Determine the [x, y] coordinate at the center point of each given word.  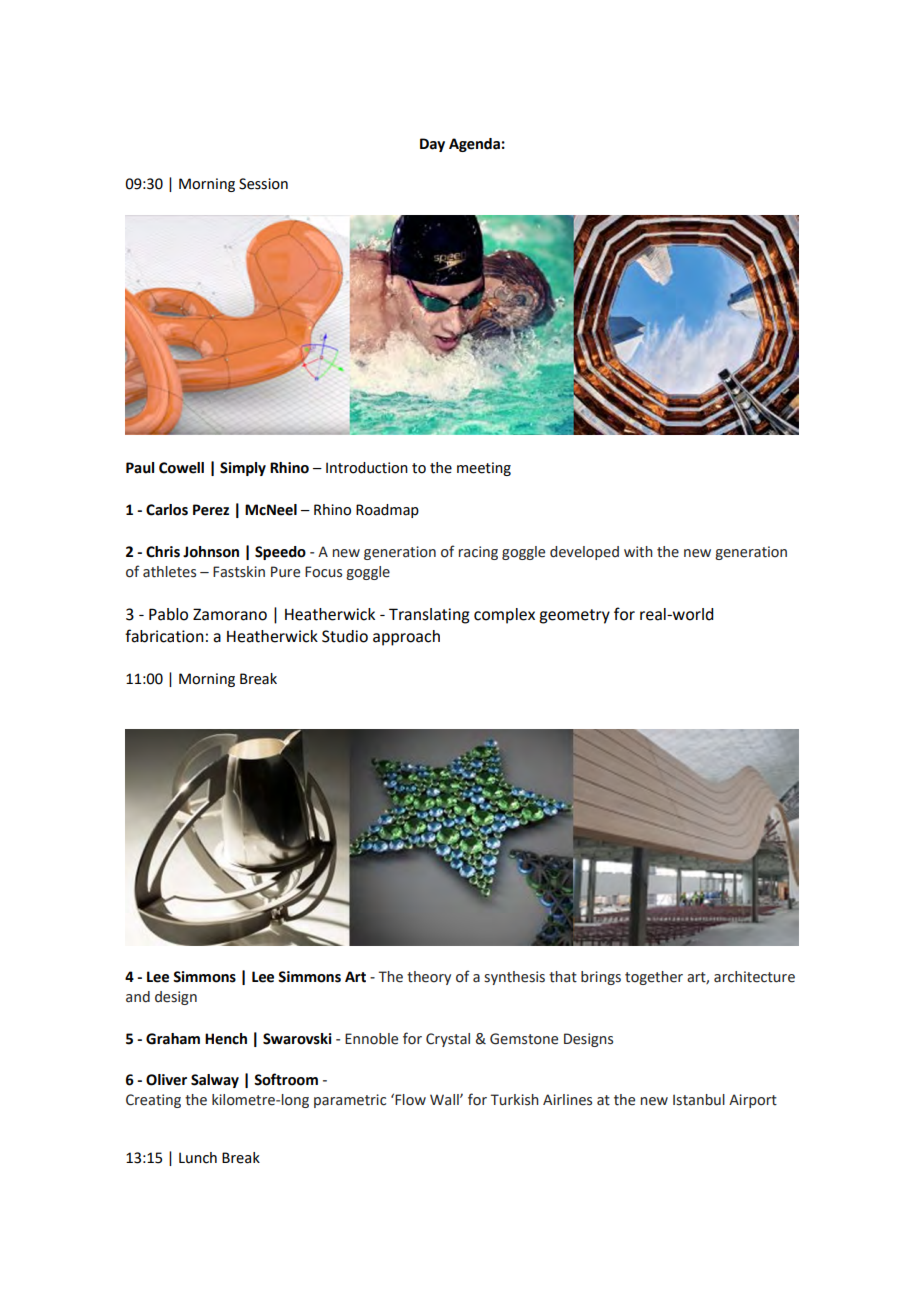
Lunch [198, 1158]
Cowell [181, 468]
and [138, 997]
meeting [484, 469]
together [654, 978]
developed [584, 553]
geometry [574, 616]
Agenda [474, 145]
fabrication [164, 636]
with [638, 552]
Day [432, 145]
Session [263, 184]
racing [478, 553]
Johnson [211, 552]
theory [429, 978]
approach [406, 638]
